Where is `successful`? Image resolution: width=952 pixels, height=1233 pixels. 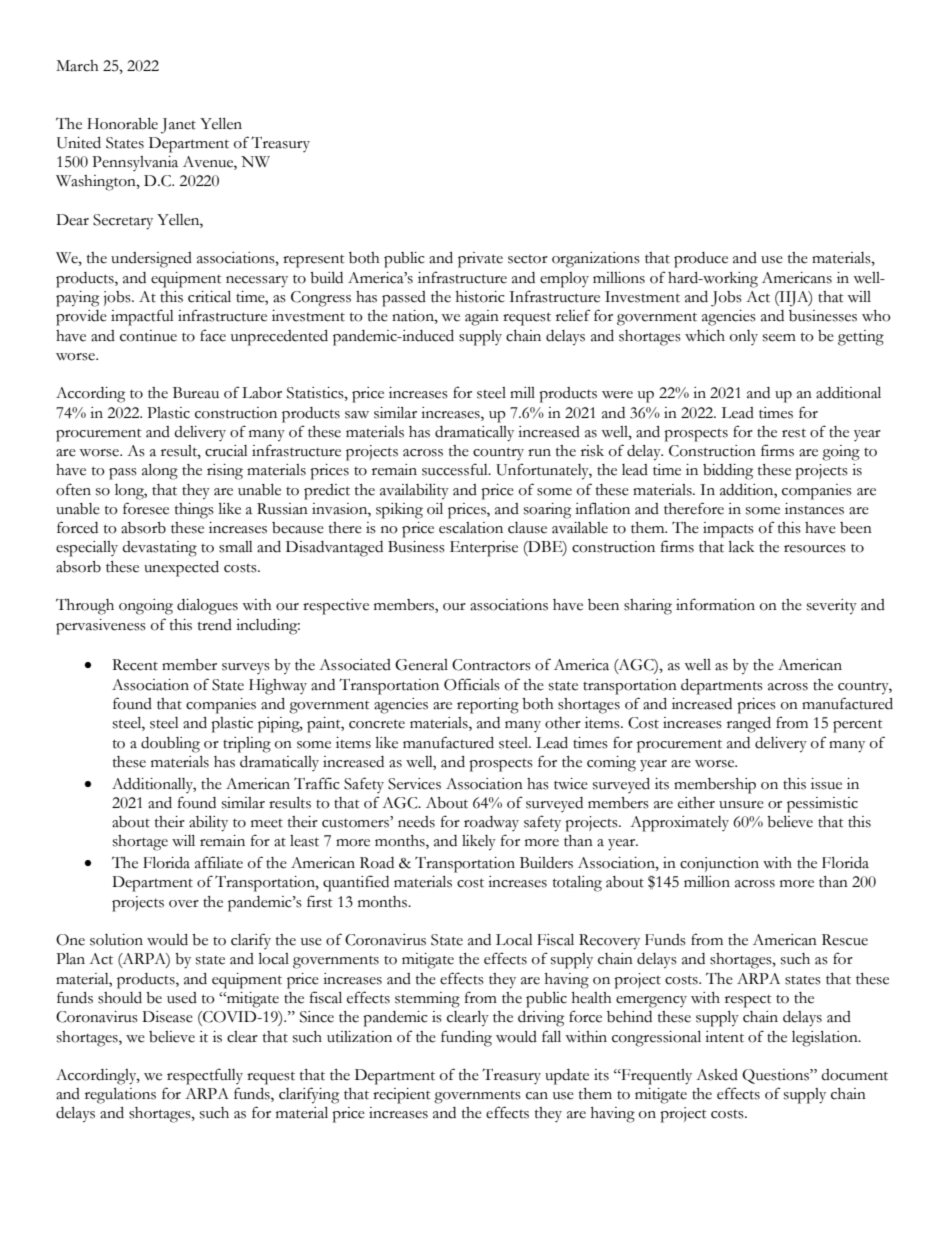
successful is located at coordinates (456, 469).
